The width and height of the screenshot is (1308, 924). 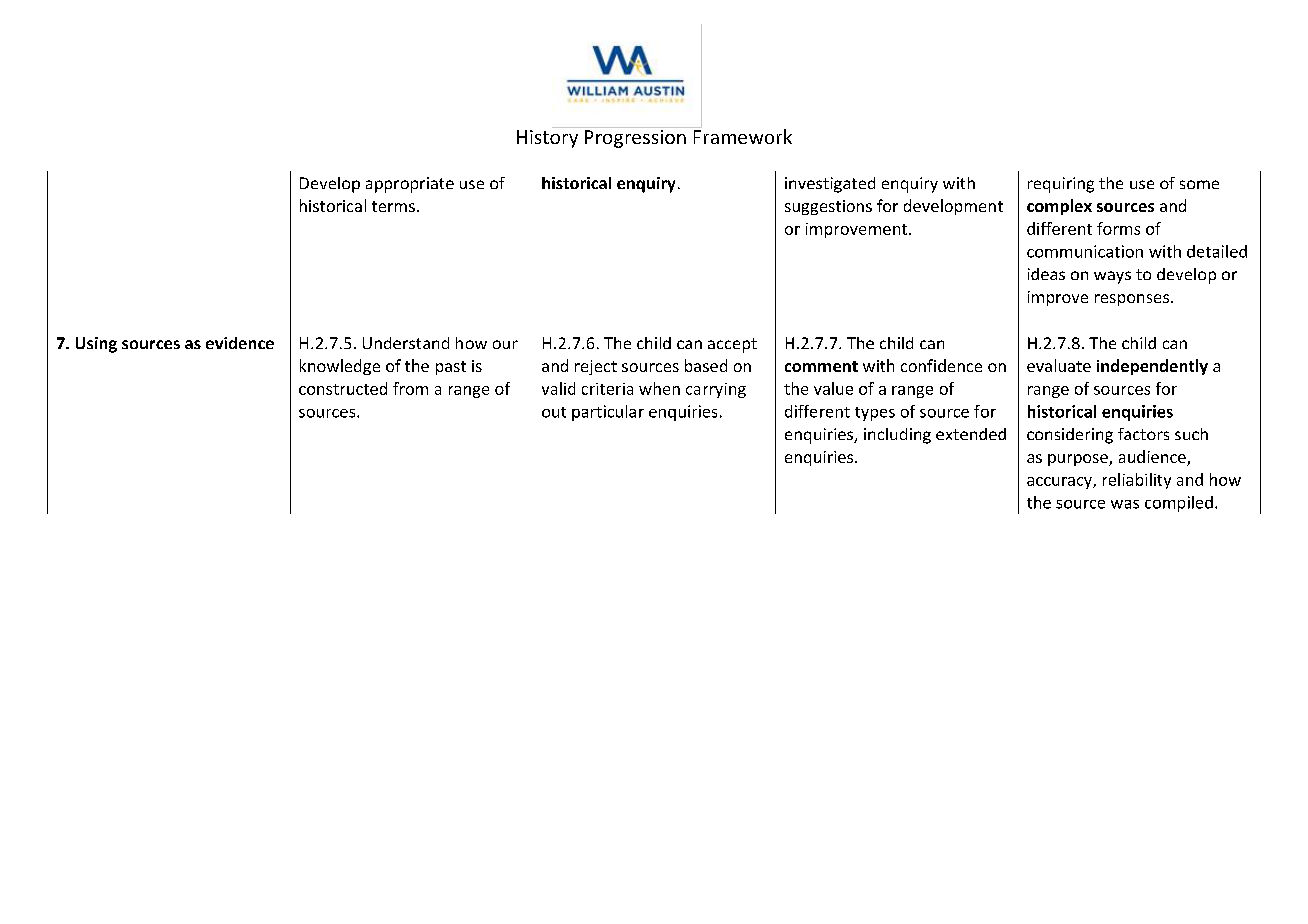 I want to click on ways, so click(x=1112, y=277).
